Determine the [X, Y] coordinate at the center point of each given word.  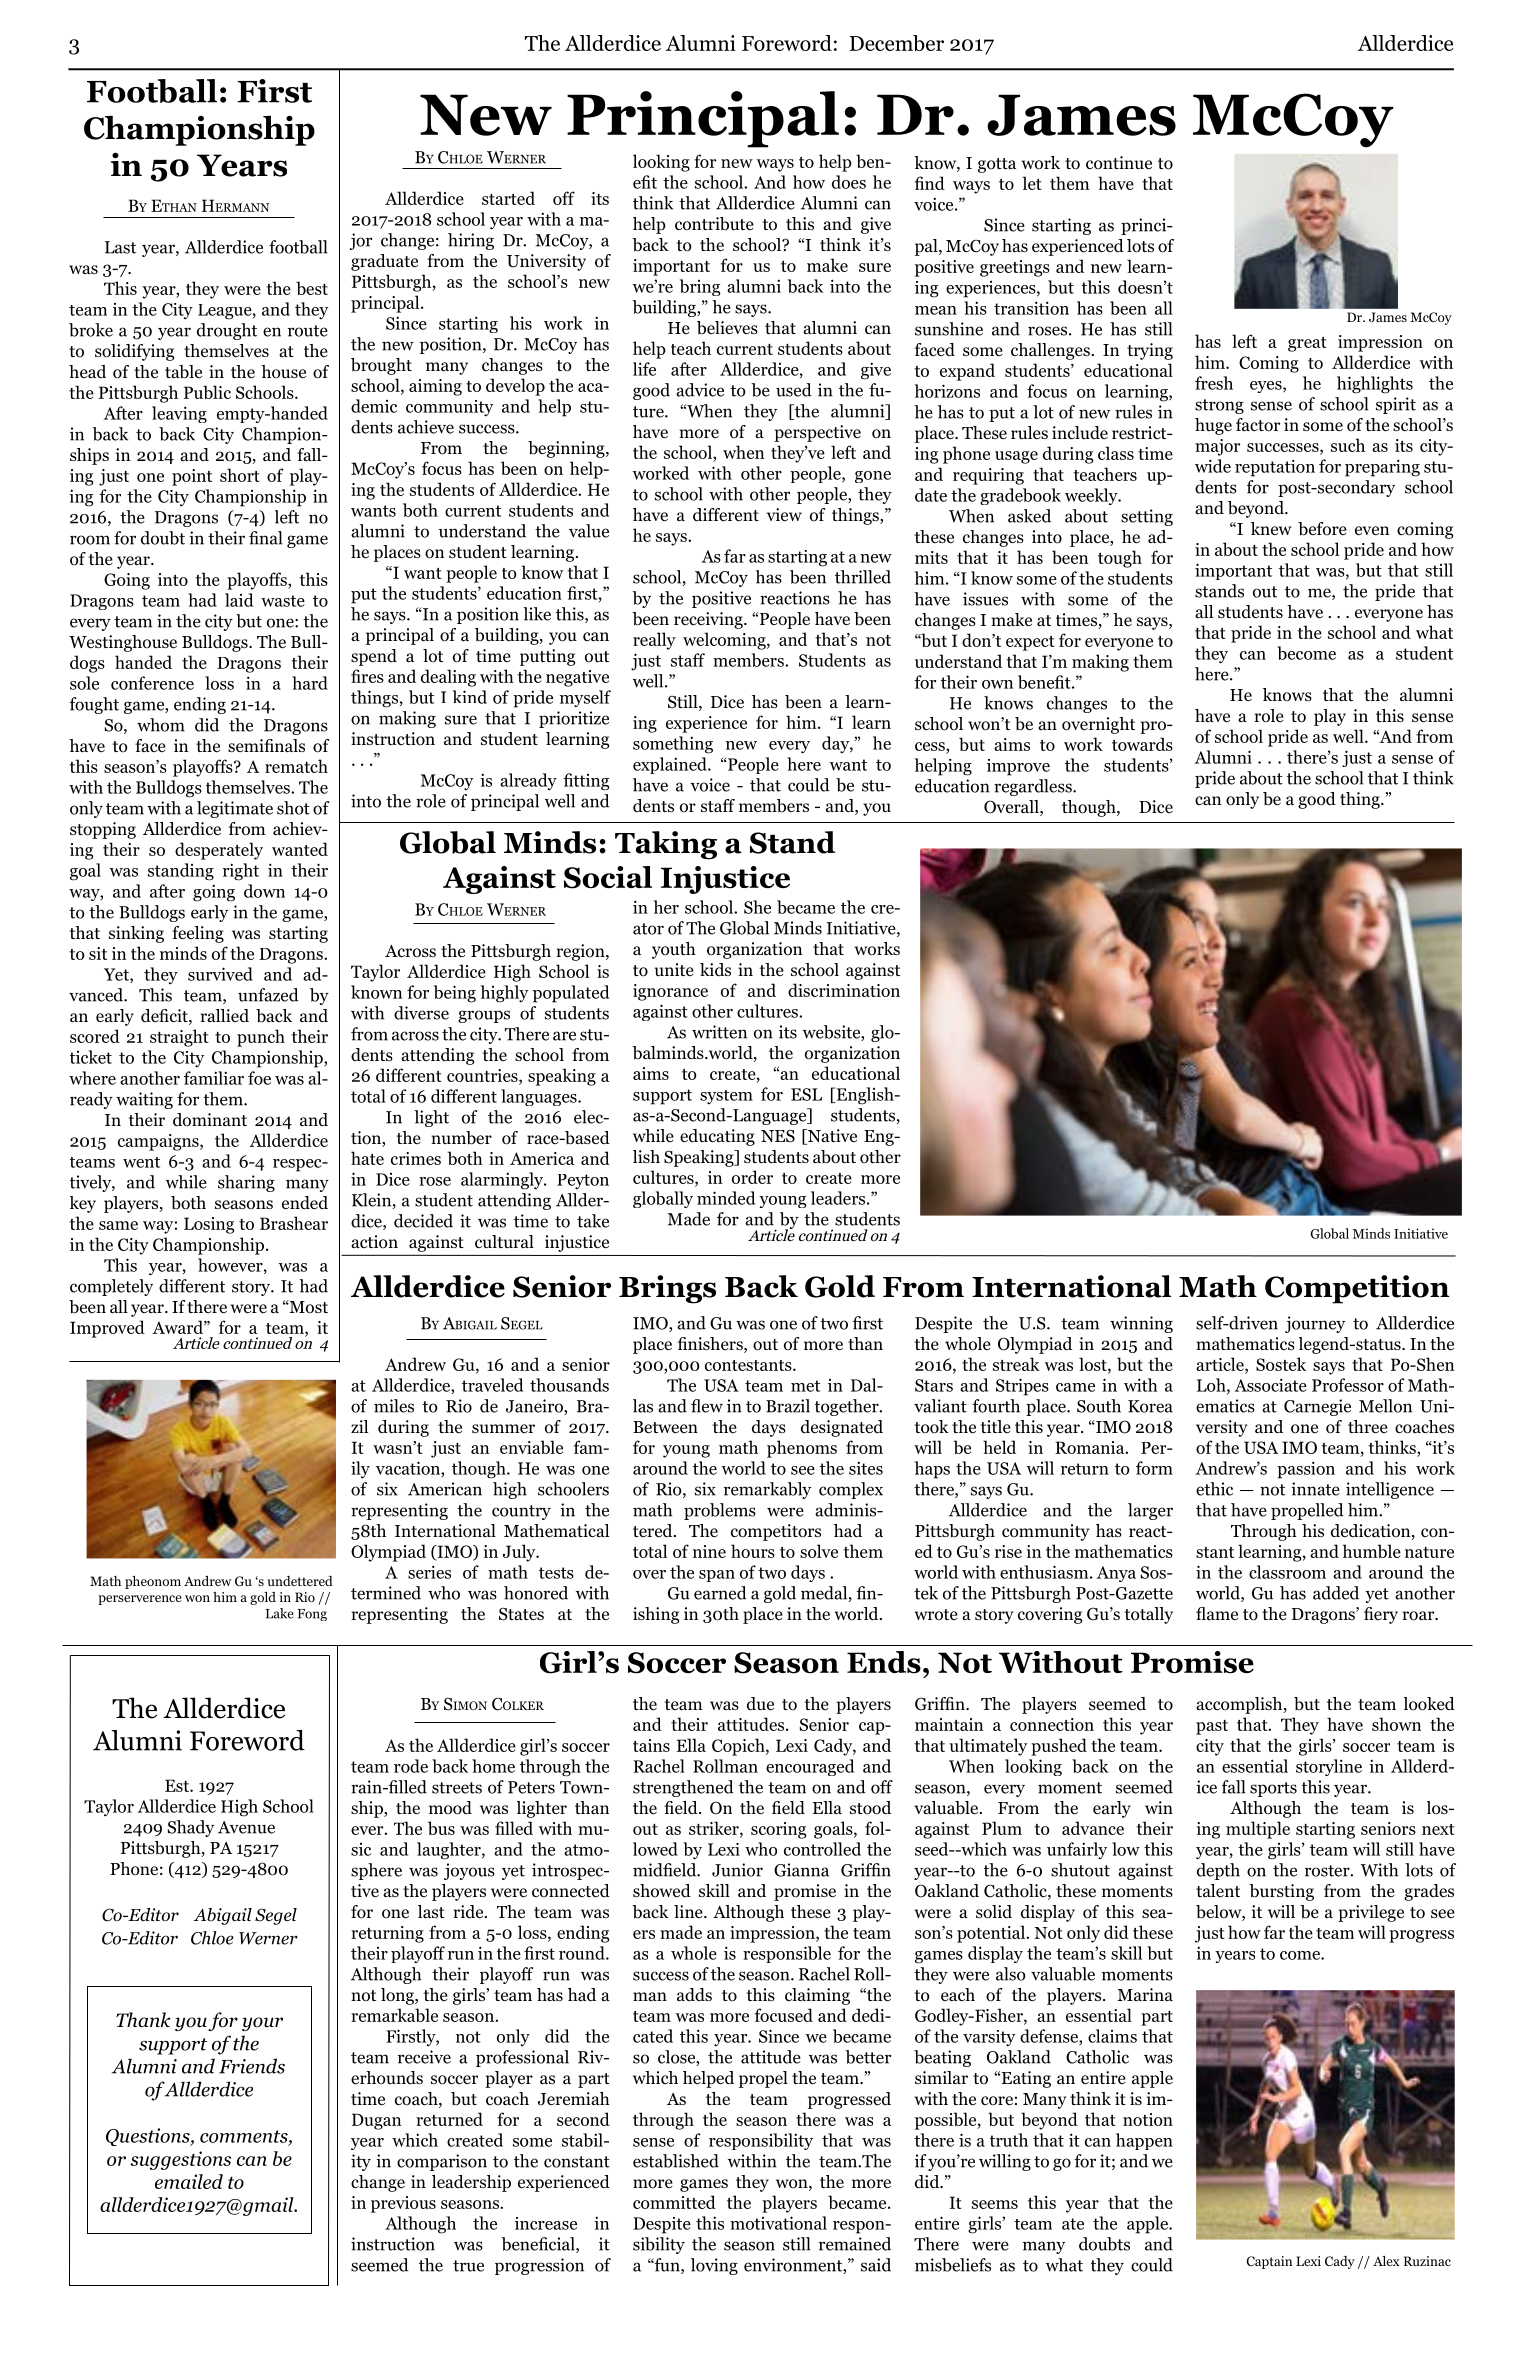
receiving [709, 620]
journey [1315, 1324]
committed [674, 2202]
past [1212, 1727]
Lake [280, 1613]
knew [1271, 528]
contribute [714, 224]
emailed [189, 2181]
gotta [997, 165]
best [312, 288]
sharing [246, 1183]
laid [239, 600]
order [752, 1177]
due [760, 1704]
